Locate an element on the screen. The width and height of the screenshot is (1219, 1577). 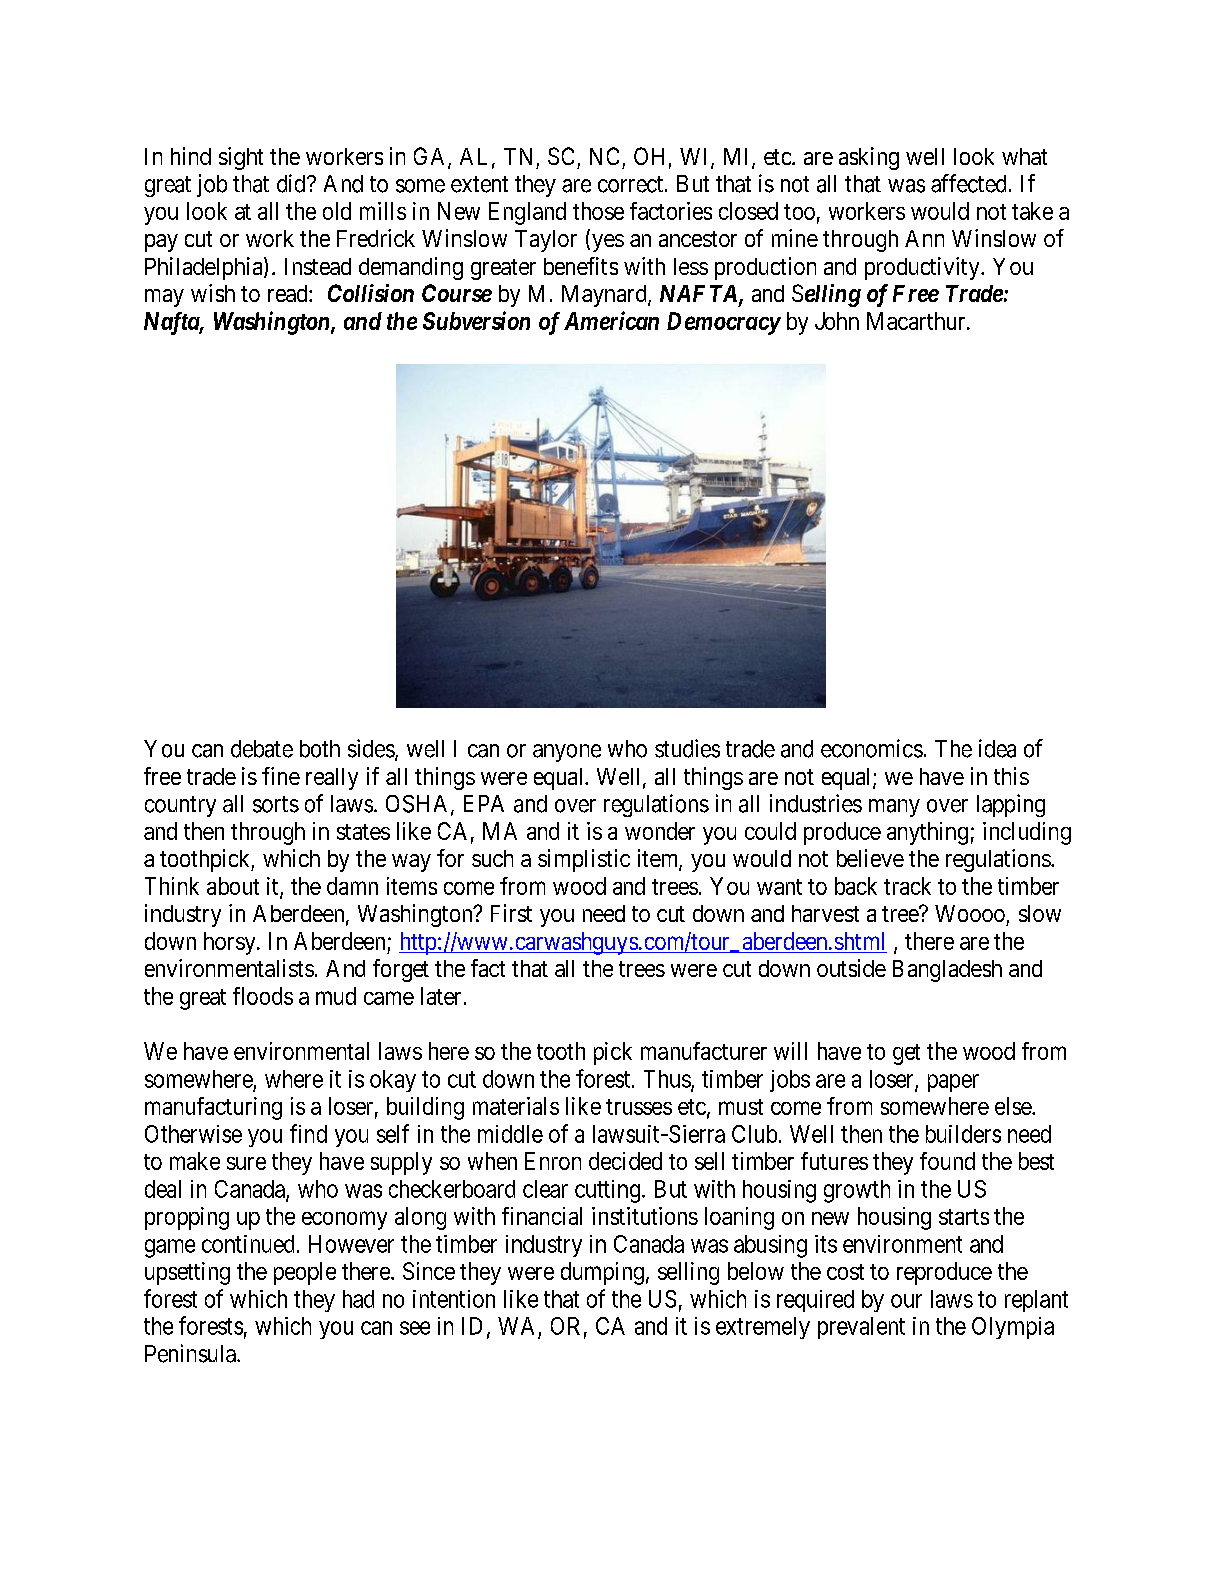
economics is located at coordinates (872, 748).
